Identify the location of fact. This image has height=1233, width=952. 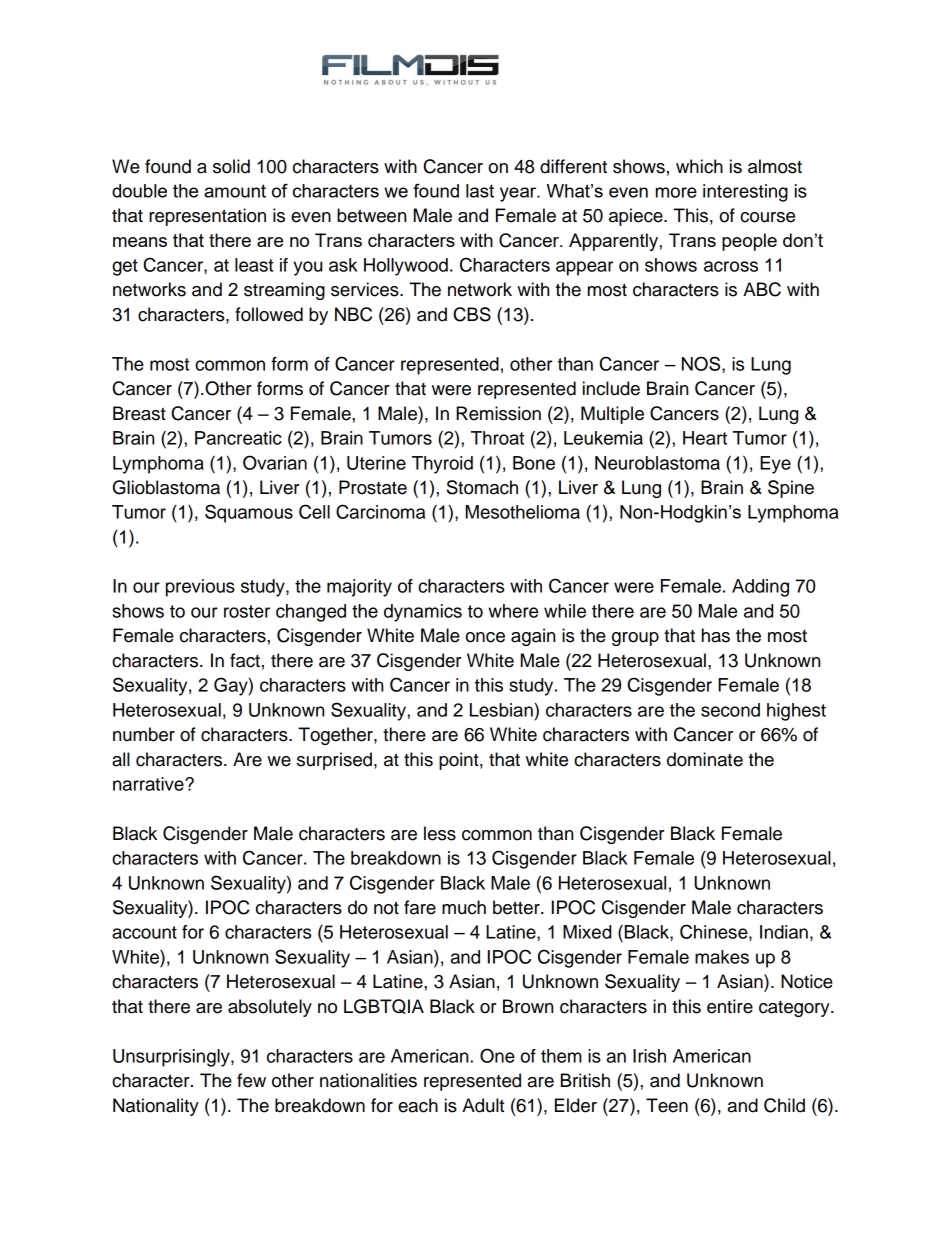
(245, 660).
